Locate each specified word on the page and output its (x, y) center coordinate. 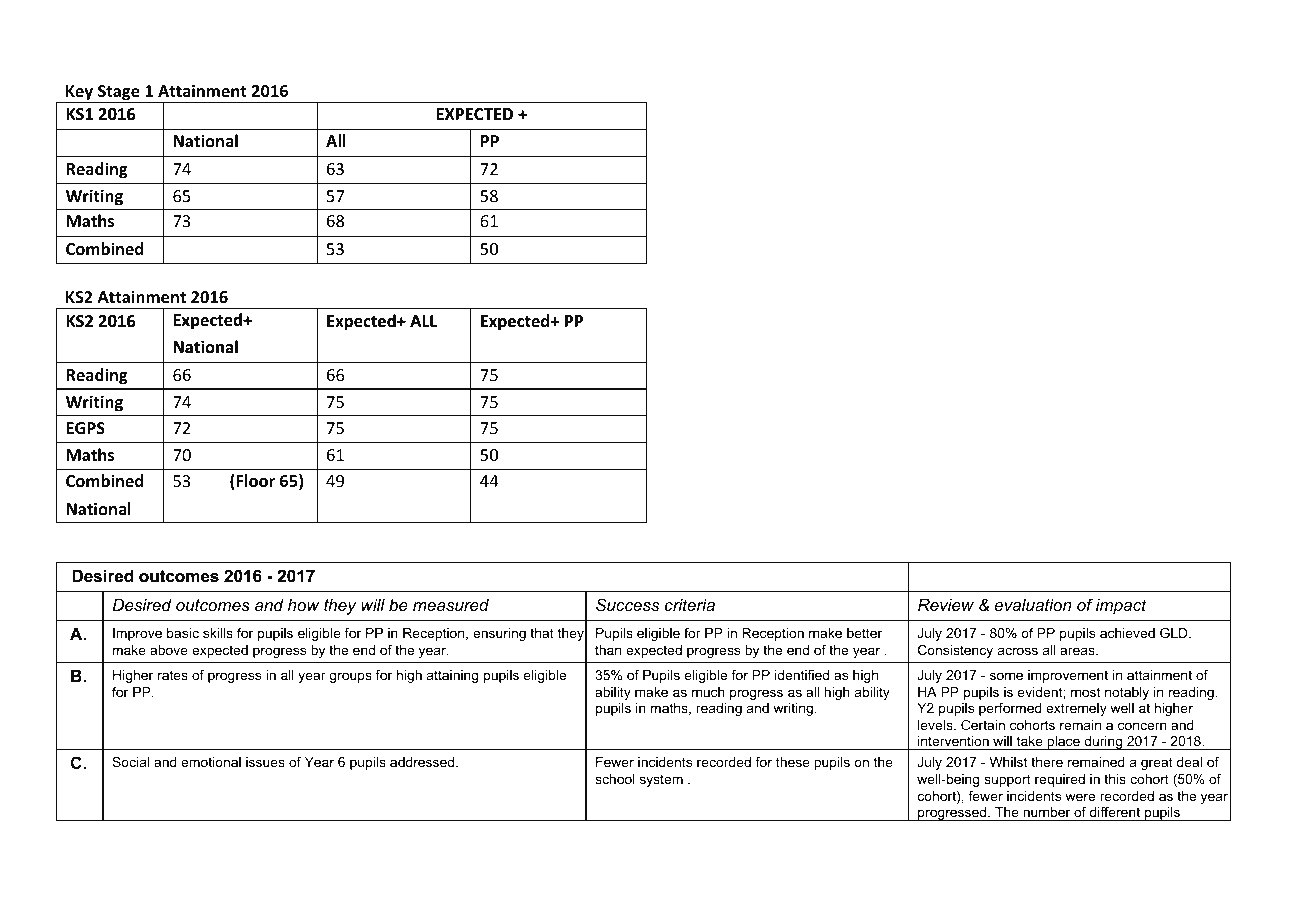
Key (80, 94)
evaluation (1033, 604)
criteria (690, 604)
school (615, 779)
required (1060, 780)
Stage (119, 94)
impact (1121, 606)
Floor (254, 482)
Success (627, 604)
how (304, 605)
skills (218, 633)
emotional (211, 762)
